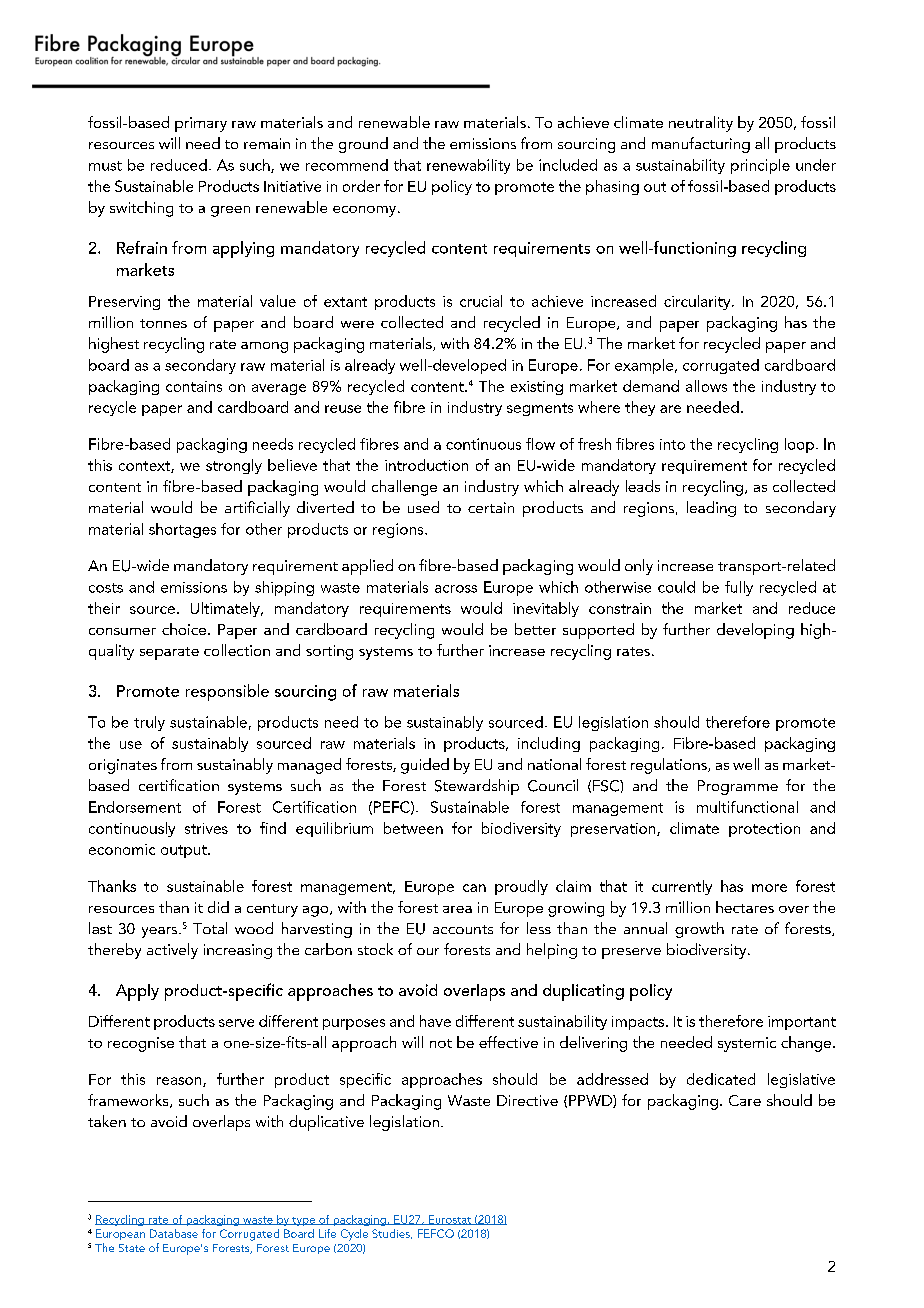 Image resolution: width=924 pixels, height=1308 pixels. I want to click on renewability, so click(468, 166).
